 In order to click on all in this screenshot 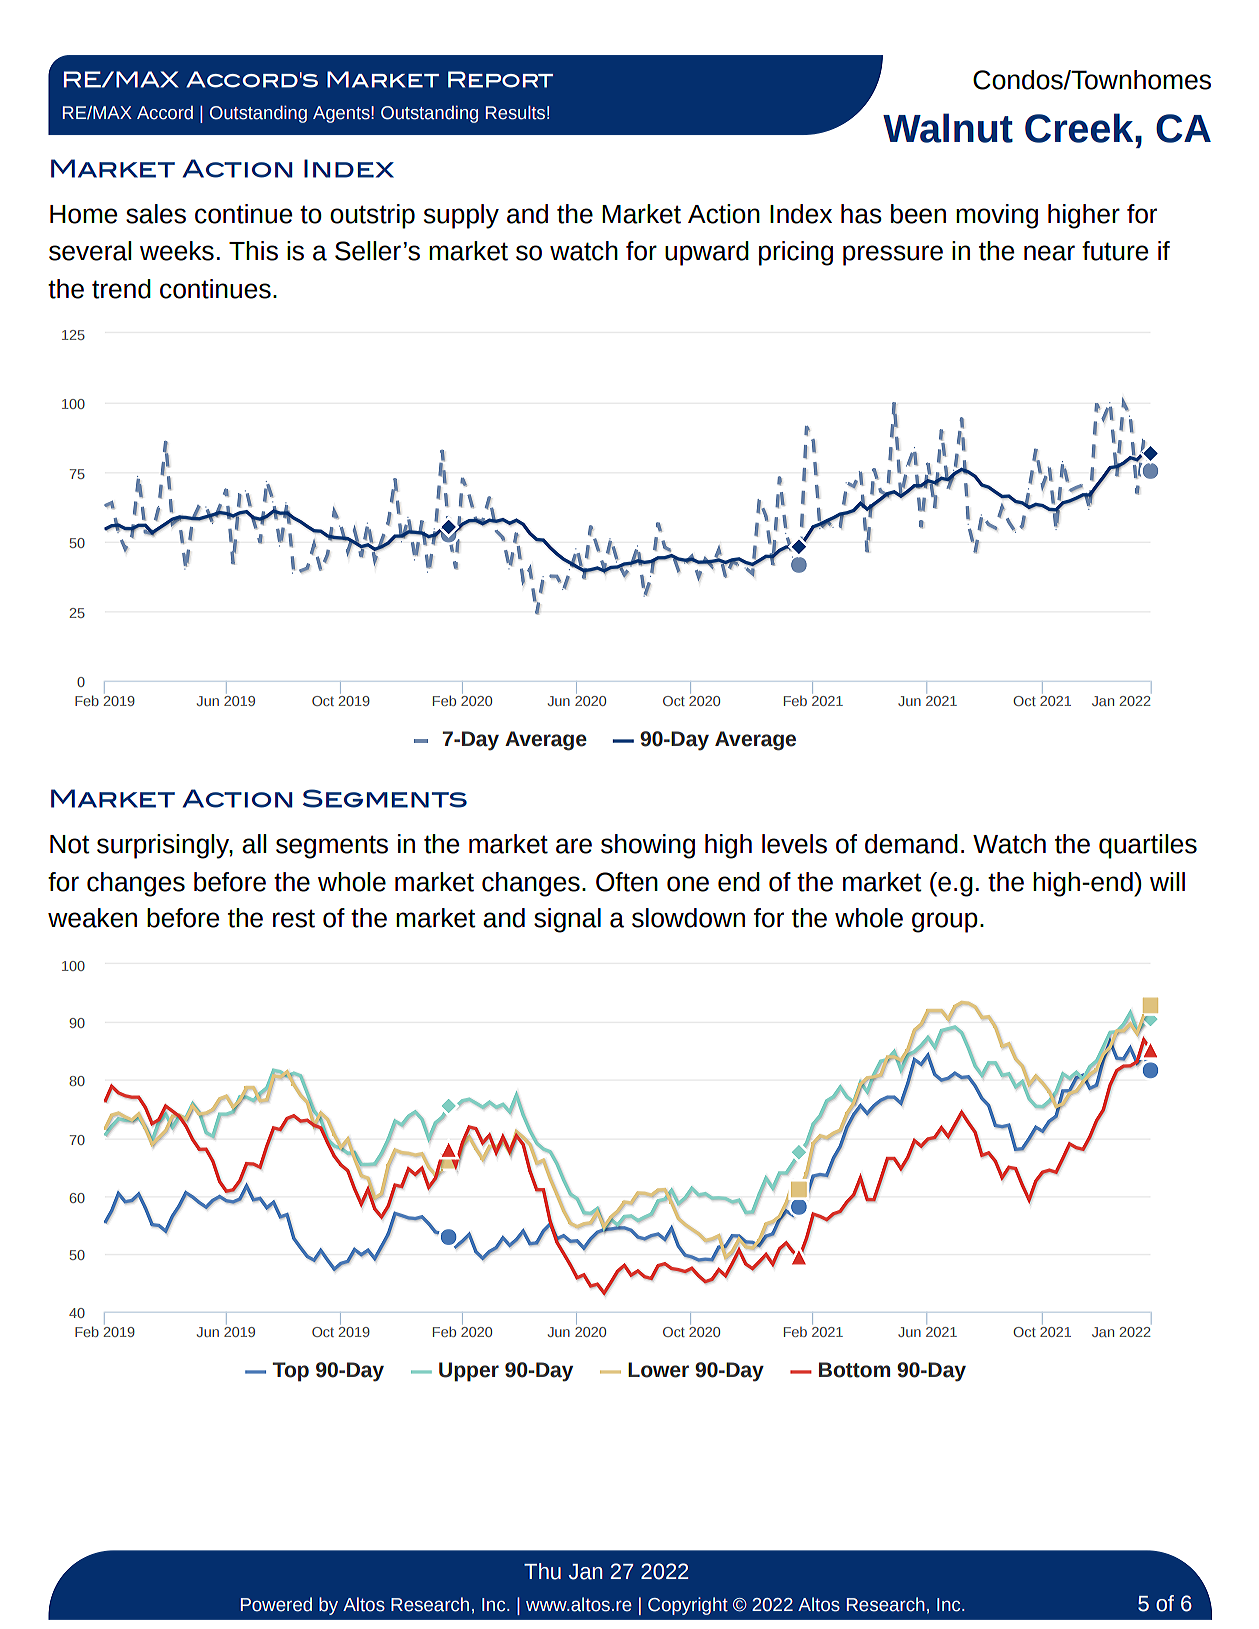, I will do `click(254, 844)`.
